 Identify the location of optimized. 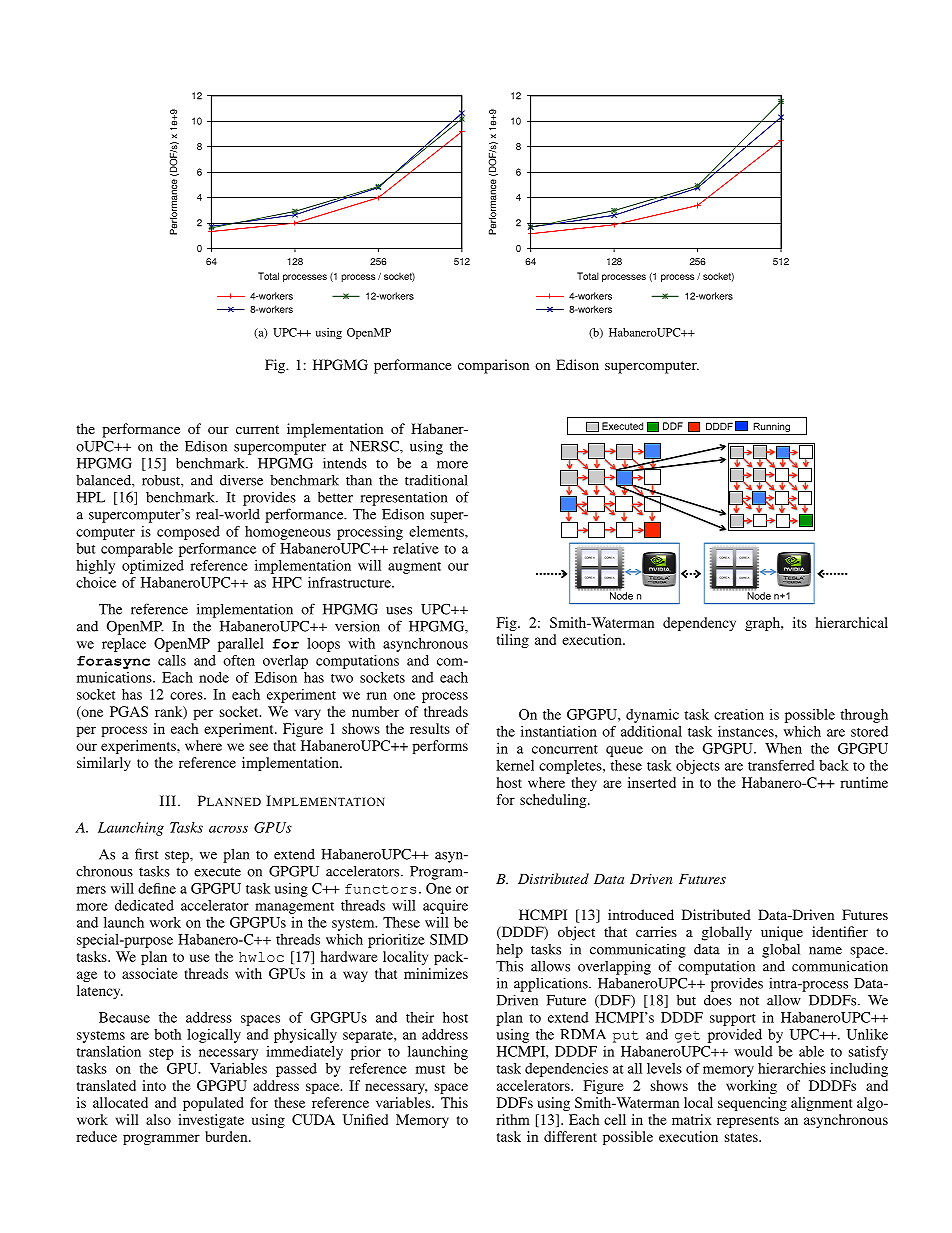
(153, 567).
